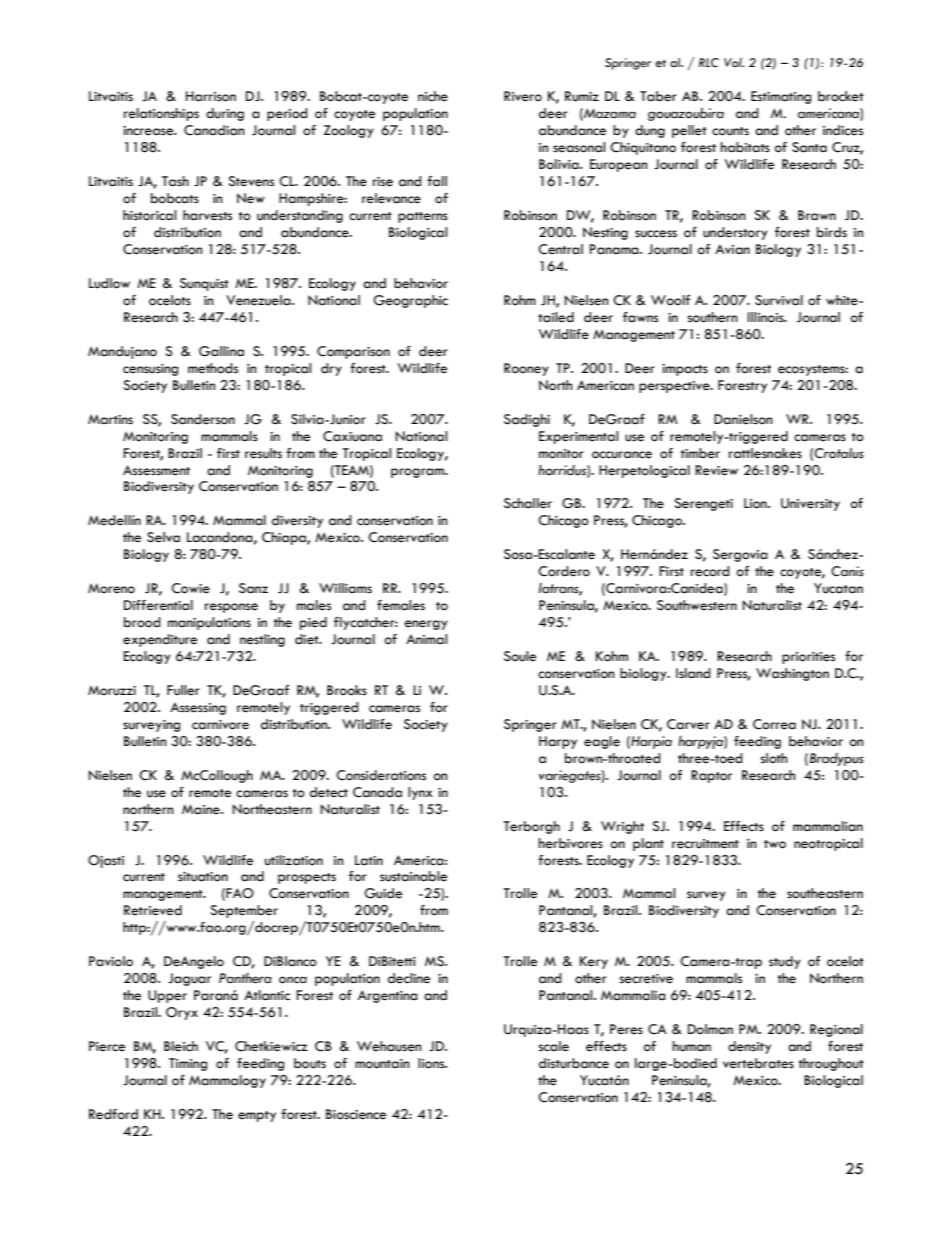  Describe the element at coordinates (213, 368) in the screenshot. I see `methods` at that location.
